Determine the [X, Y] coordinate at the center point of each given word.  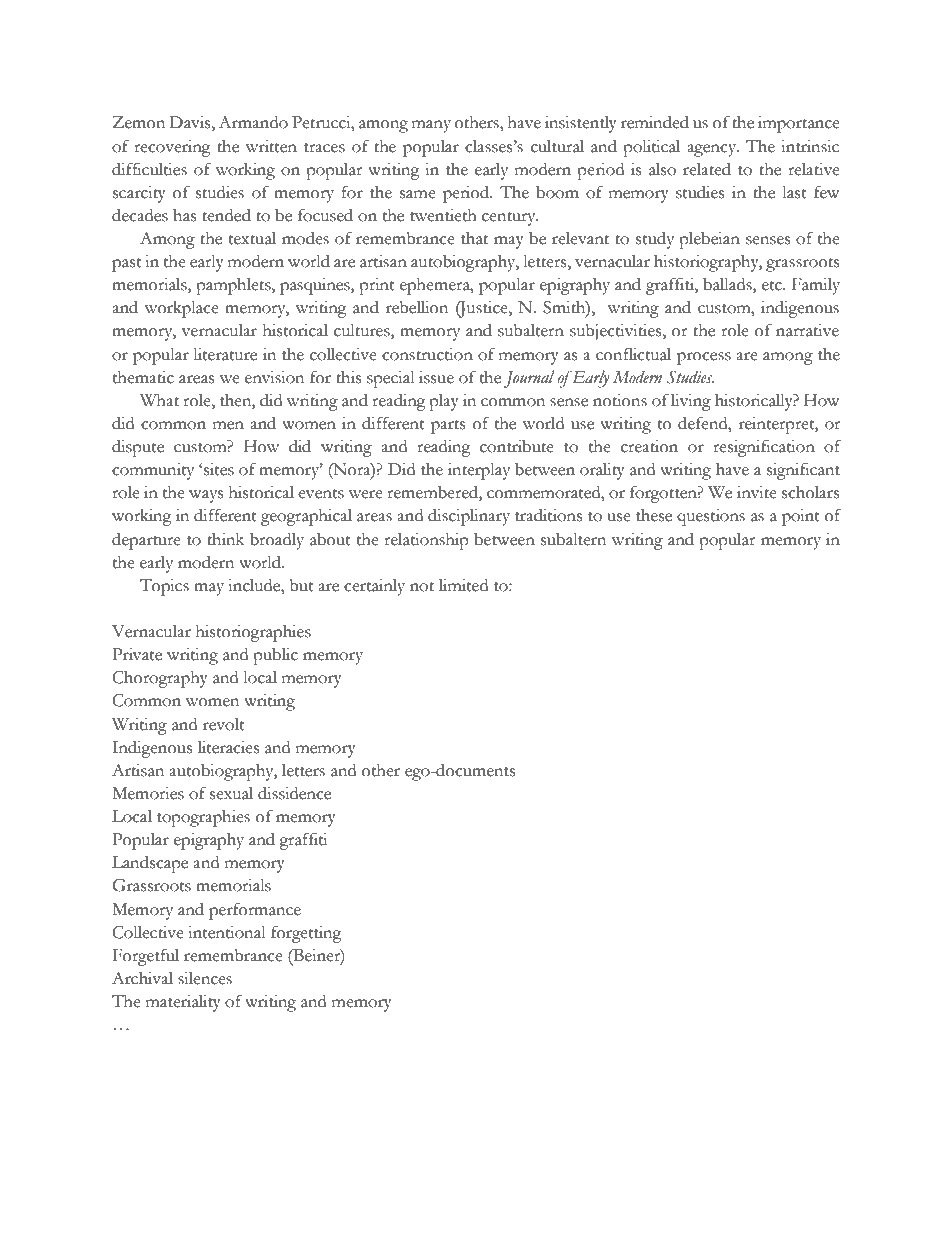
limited [463, 585]
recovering [172, 148]
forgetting [306, 934]
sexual [231, 793]
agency [713, 150]
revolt [224, 724]
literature [225, 354]
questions [711, 517]
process [704, 358]
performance [255, 911]
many [431, 126]
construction [427, 354]
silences [205, 978]
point [801, 517]
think [225, 539]
